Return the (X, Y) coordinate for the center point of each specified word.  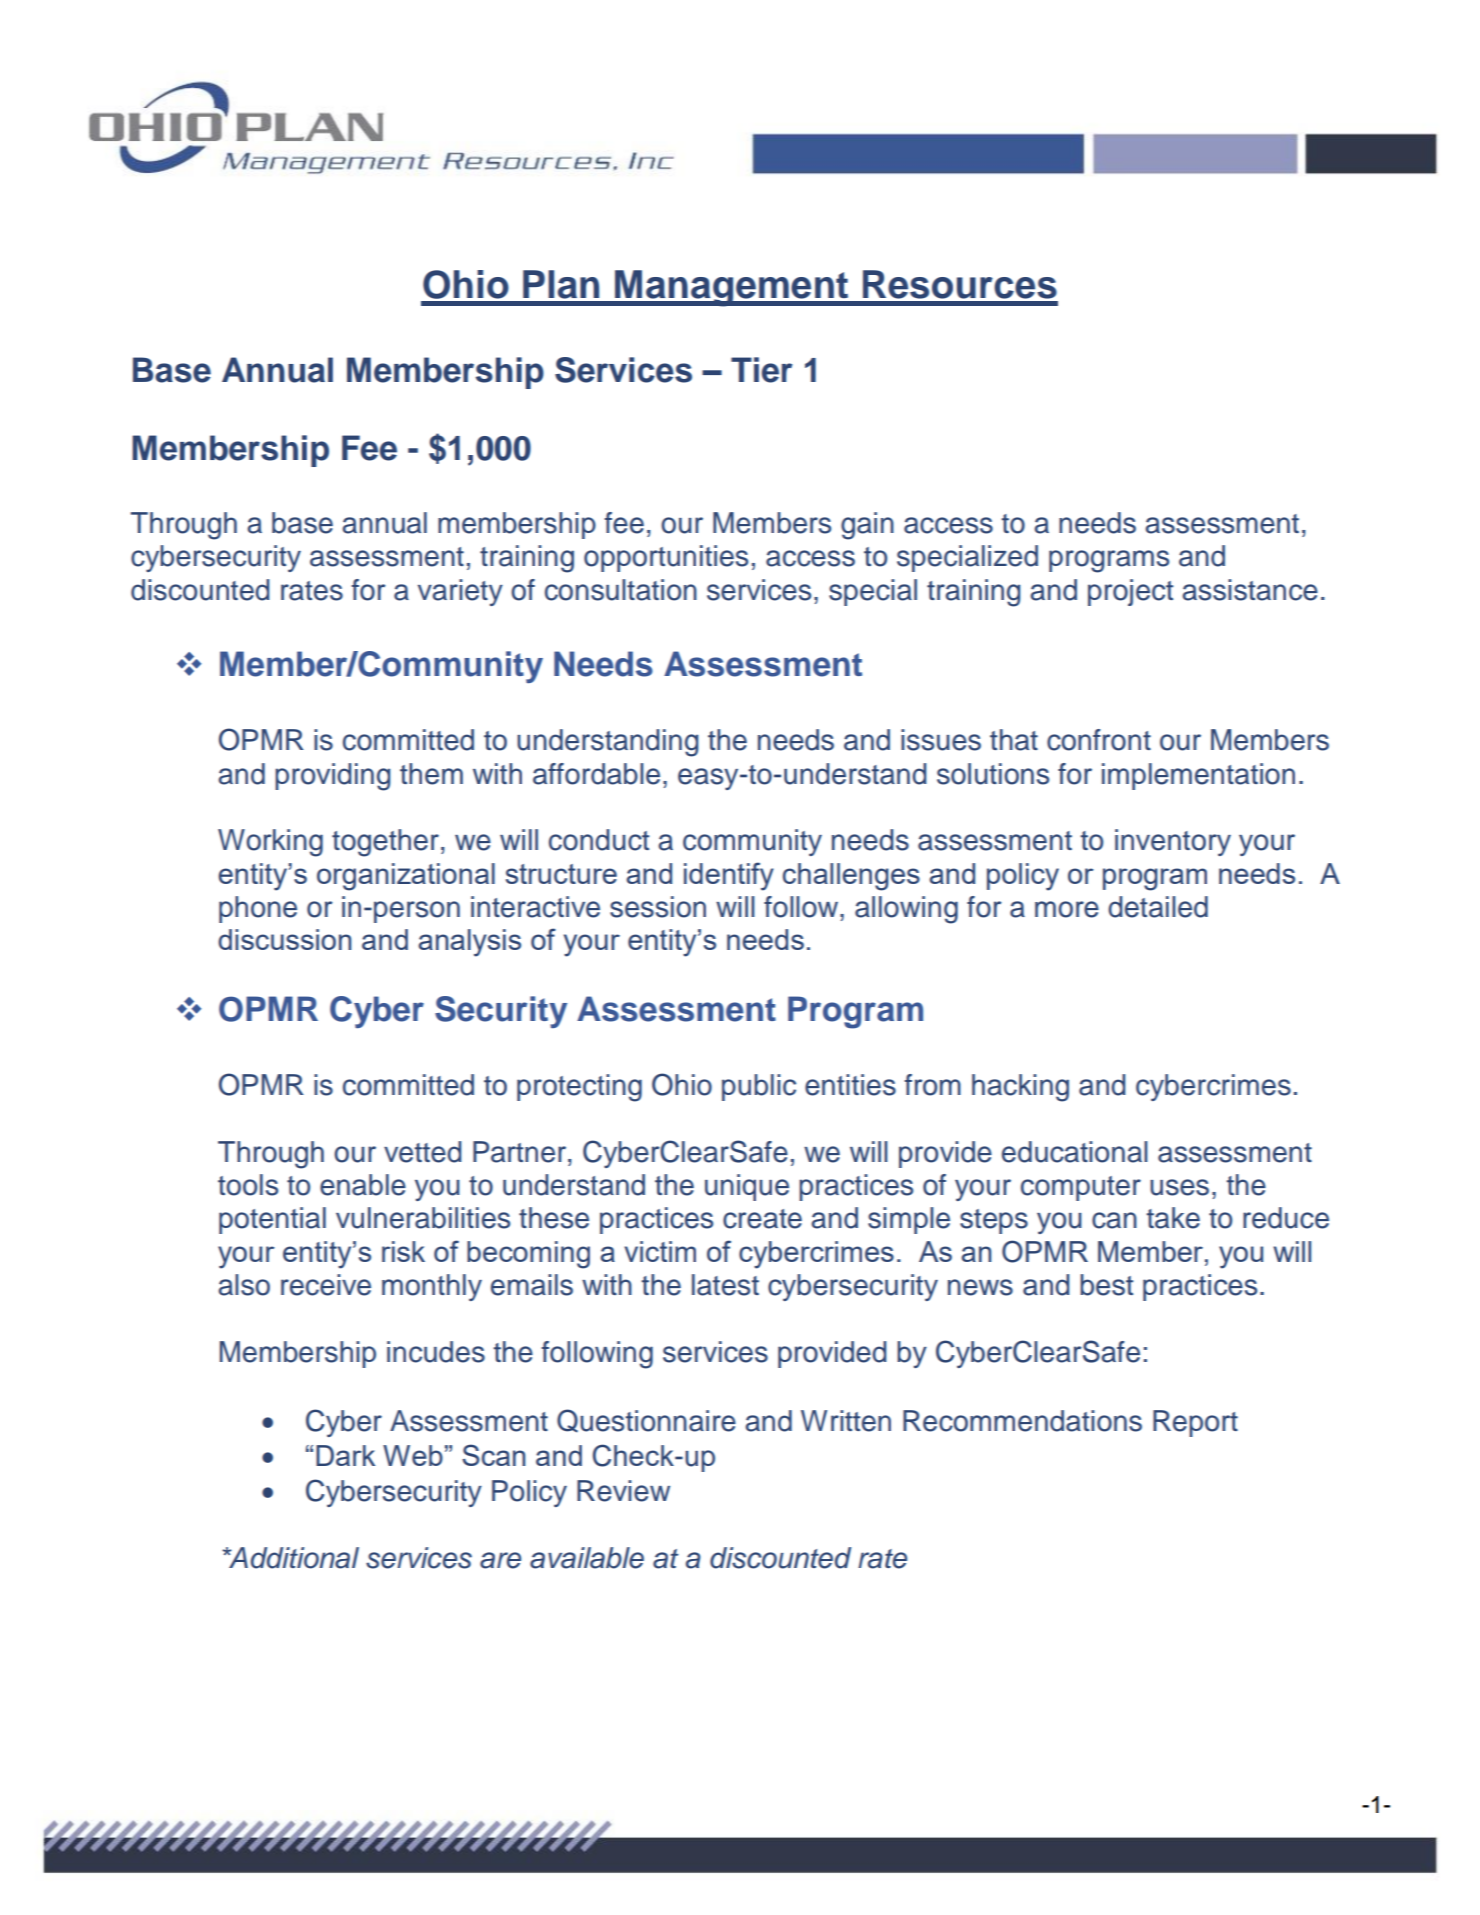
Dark (345, 1455)
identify (729, 876)
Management (732, 288)
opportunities (666, 558)
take (1173, 1218)
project (1130, 592)
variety (460, 592)
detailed (1158, 907)
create (762, 1219)
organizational (406, 877)
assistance (1250, 590)
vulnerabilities (423, 1218)
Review (623, 1491)
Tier (761, 370)
